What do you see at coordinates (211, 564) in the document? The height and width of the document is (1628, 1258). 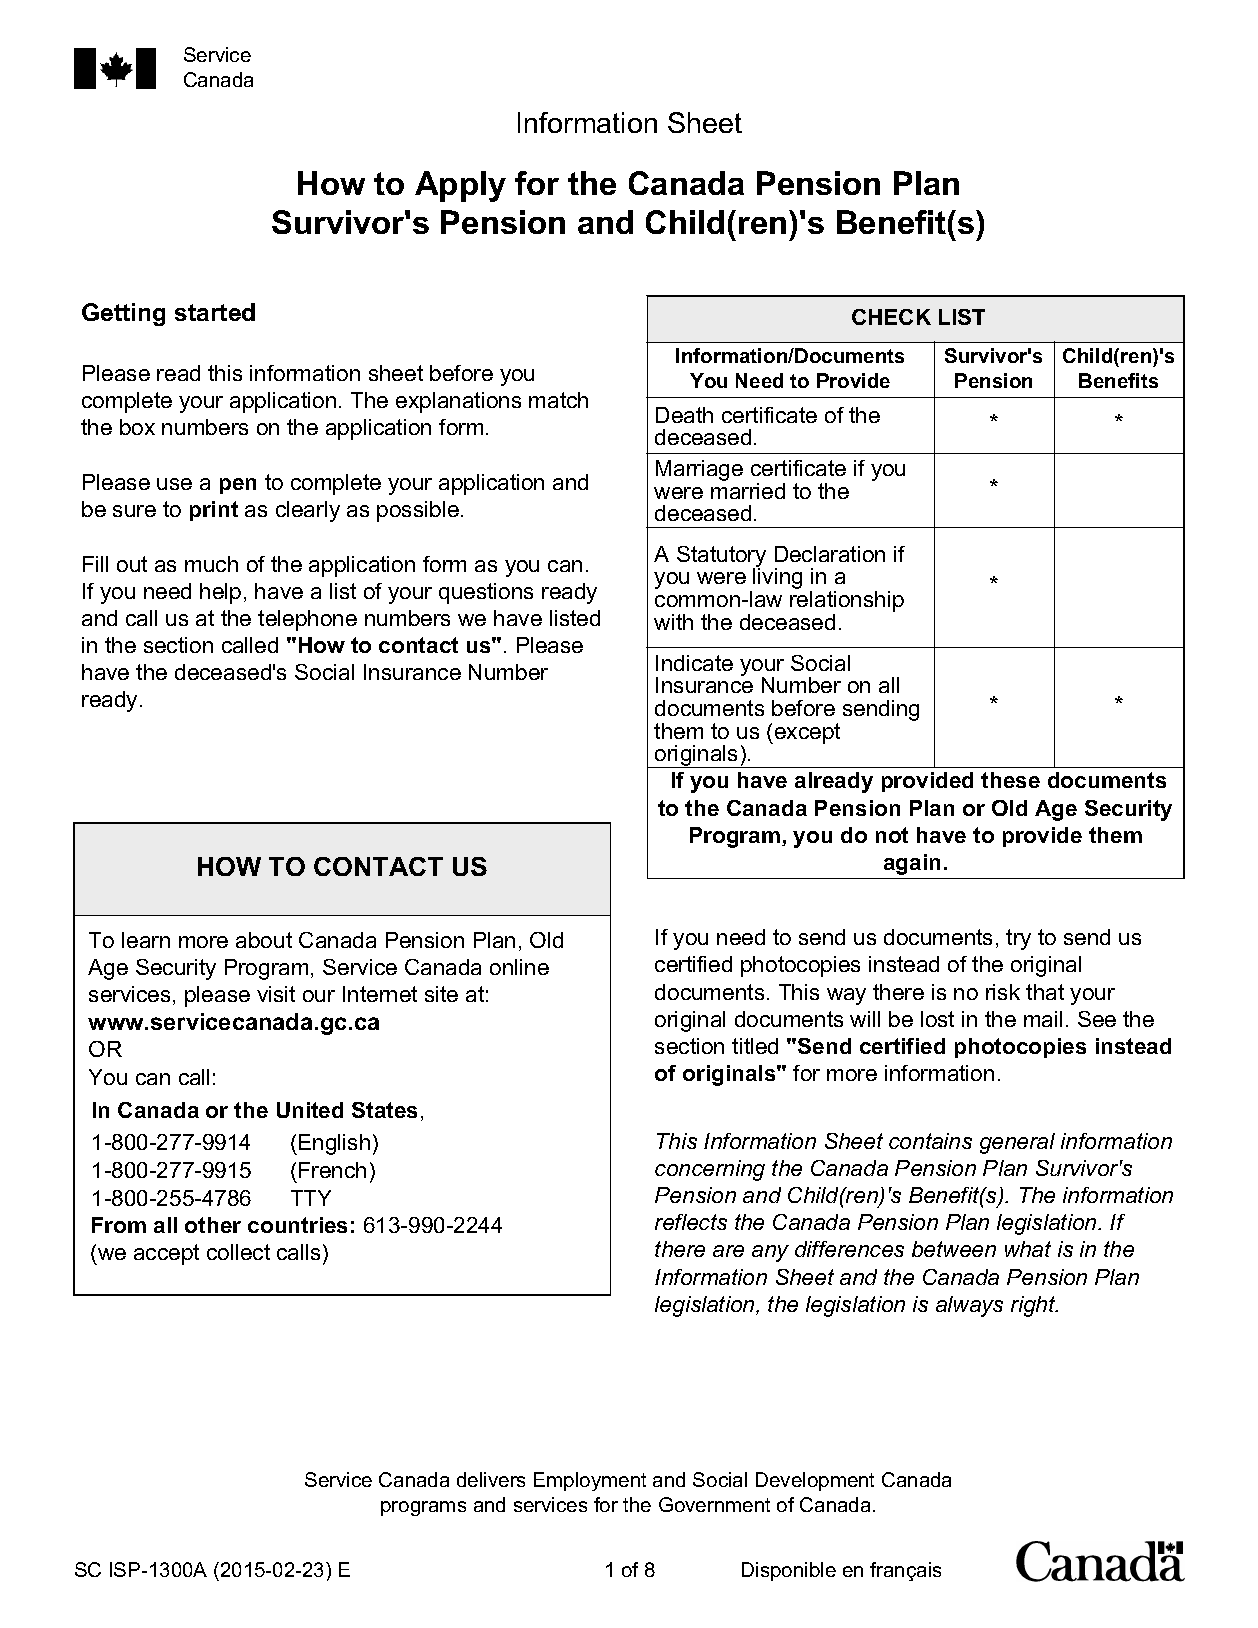 I see `much` at bounding box center [211, 564].
